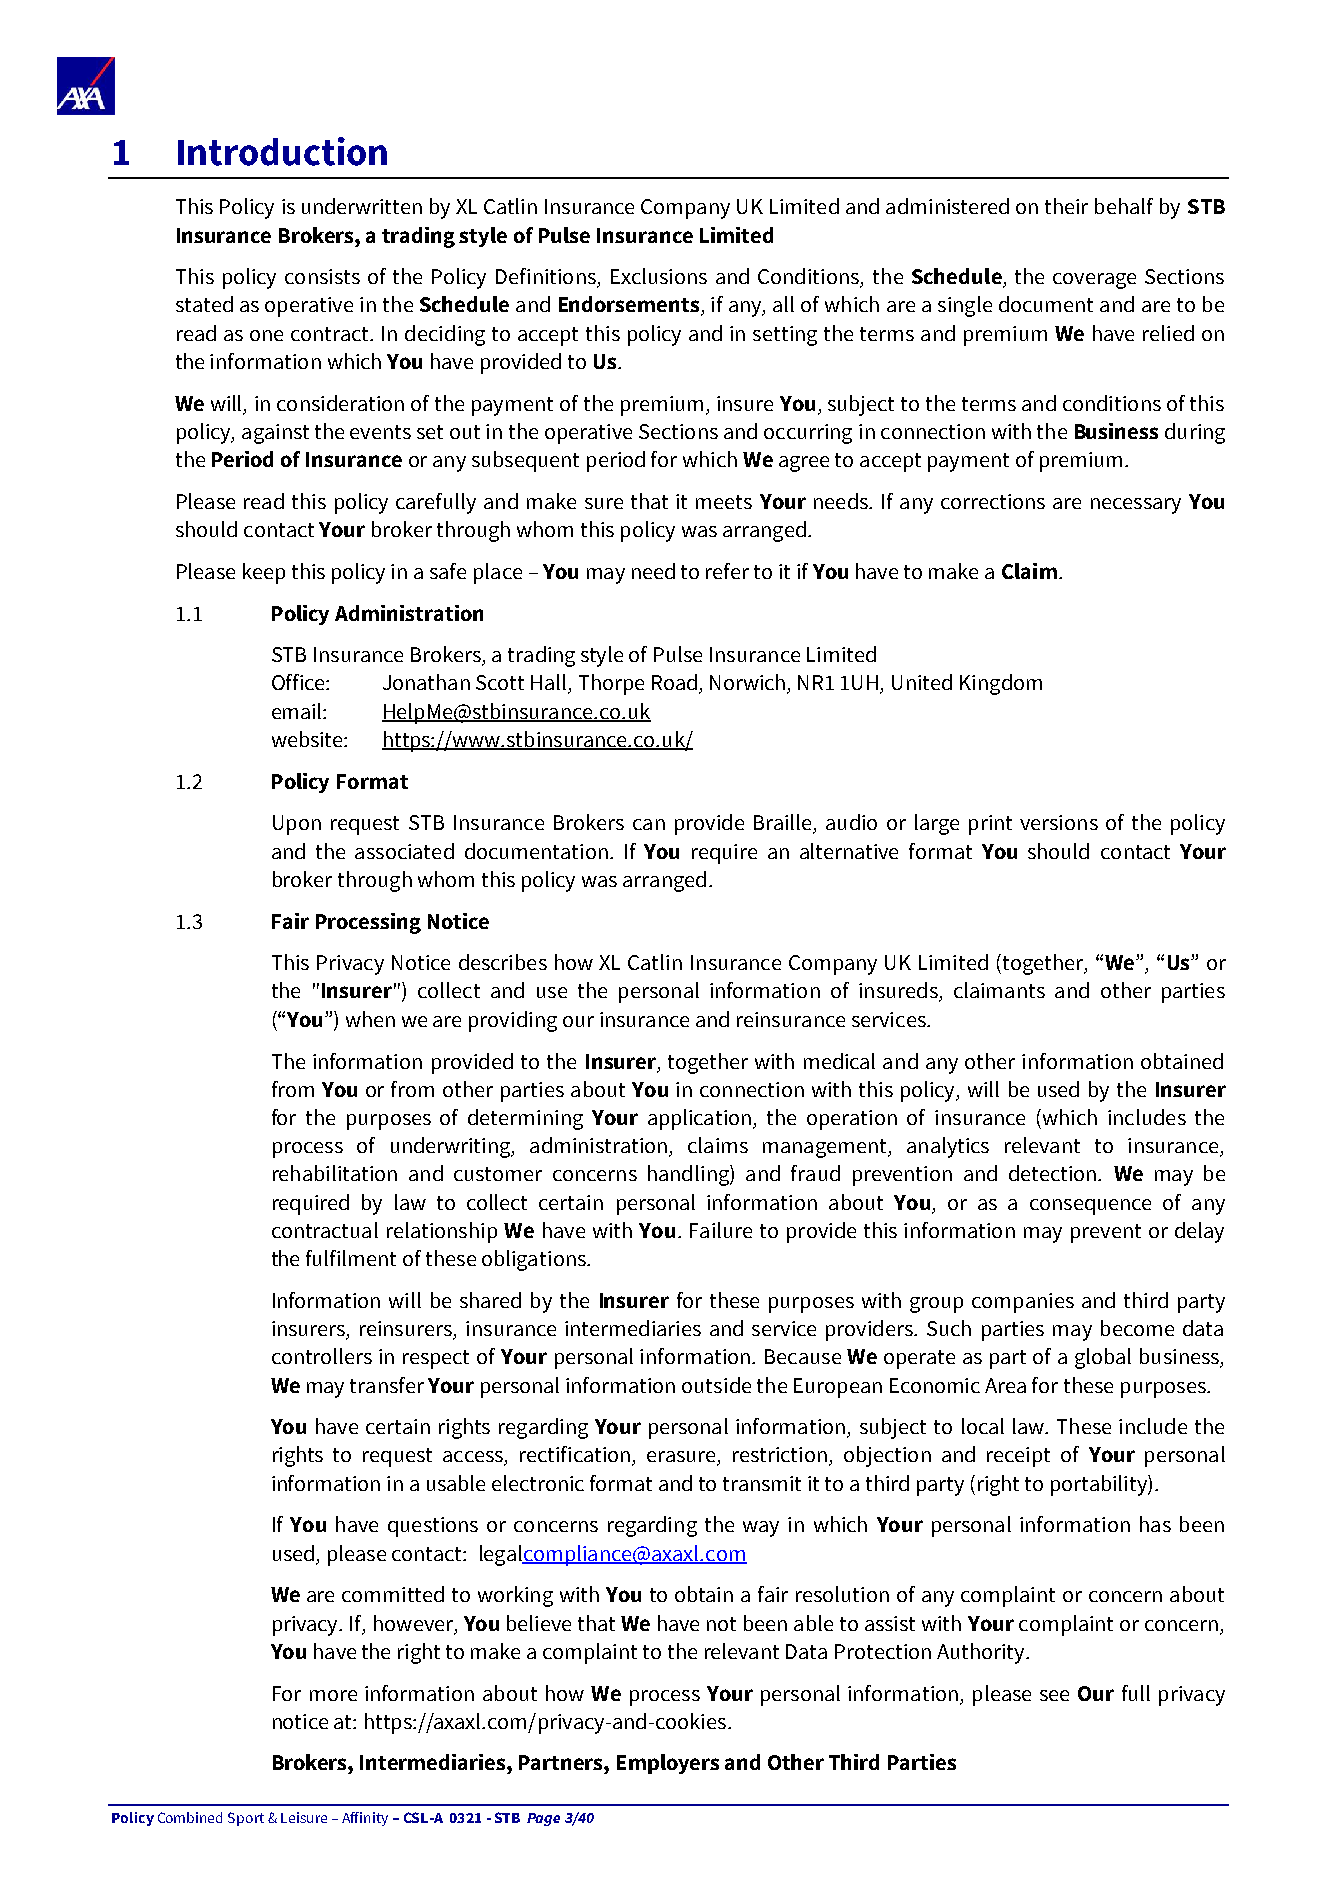 This image has height=1891, width=1337. I want to click on Affinity, so click(365, 1819).
